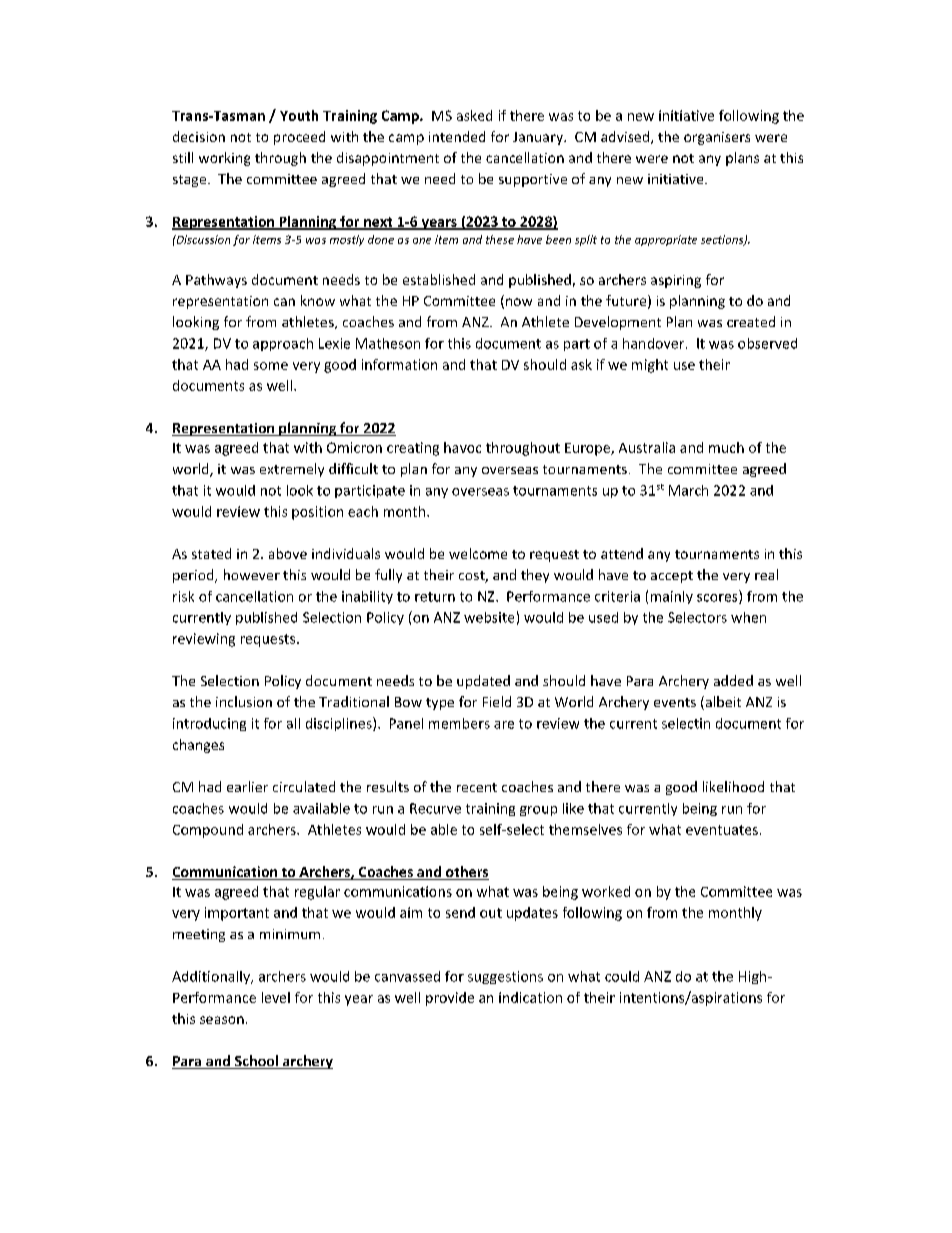  What do you see at coordinates (466, 873) in the document?
I see `others` at bounding box center [466, 873].
